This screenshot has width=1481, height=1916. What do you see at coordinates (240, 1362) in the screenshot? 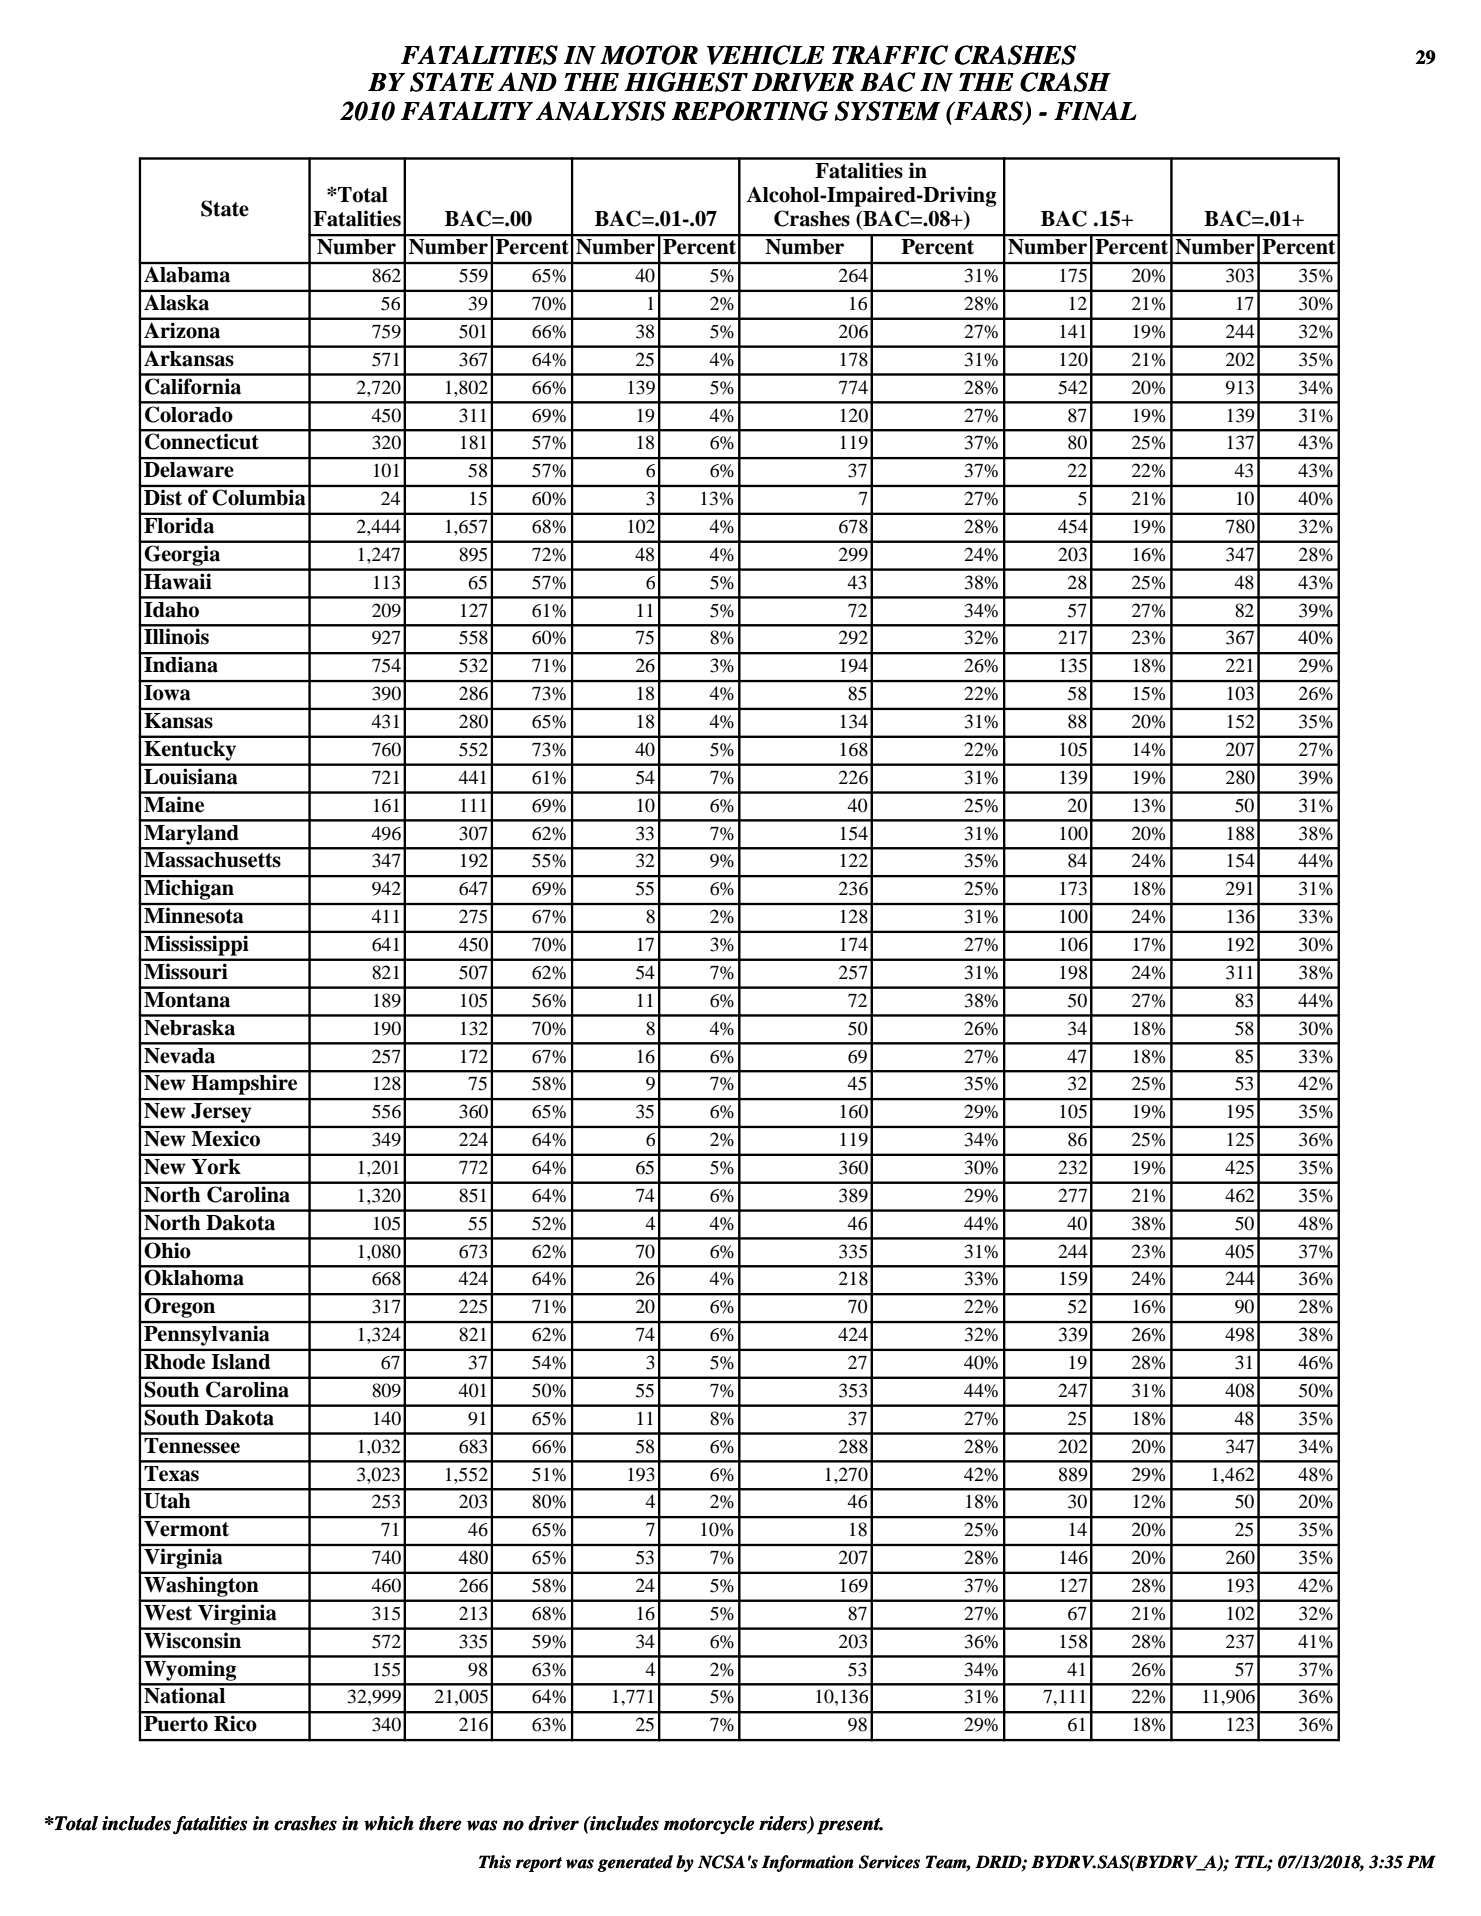
I see `Island` at bounding box center [240, 1362].
